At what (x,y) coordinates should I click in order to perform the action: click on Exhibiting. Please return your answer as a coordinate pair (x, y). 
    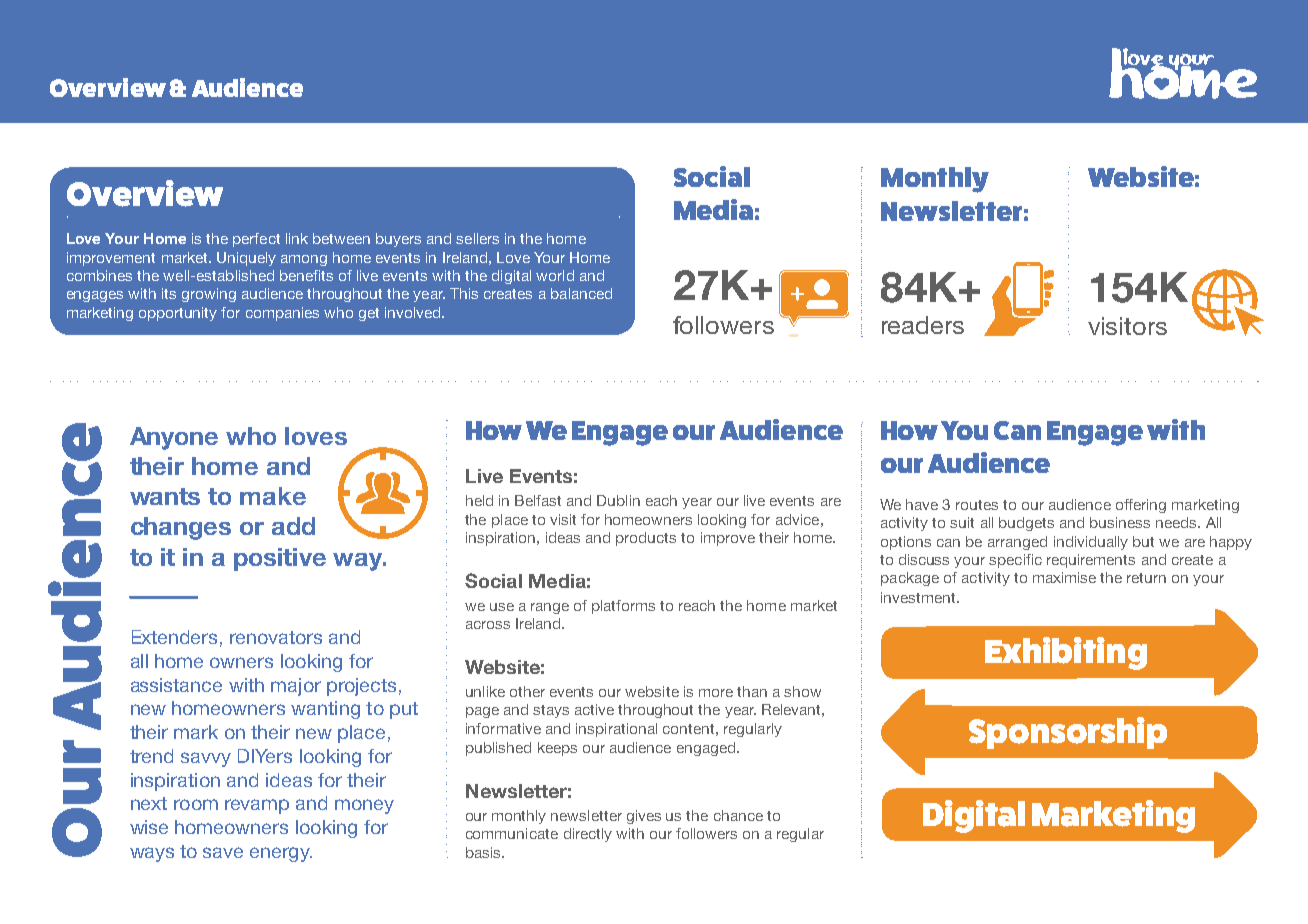
    Looking at the image, I should click on (1066, 653).
